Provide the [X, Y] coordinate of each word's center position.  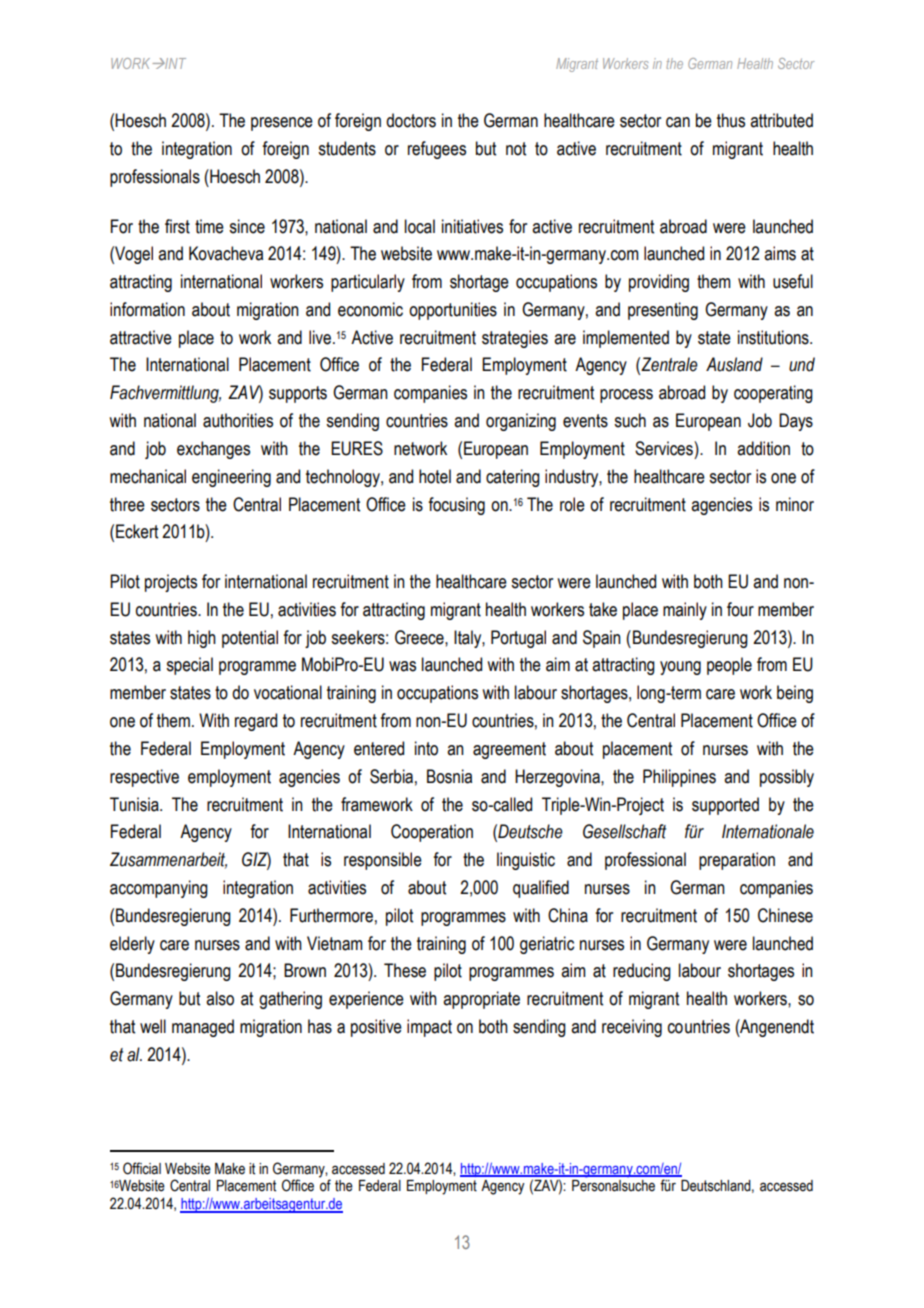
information [147, 309]
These [405, 970]
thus [731, 120]
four [740, 609]
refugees [437, 150]
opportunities [453, 311]
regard [256, 722]
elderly [132, 945]
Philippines [679, 778]
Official [142, 1168]
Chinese [785, 915]
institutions [774, 337]
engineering [231, 478]
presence [282, 124]
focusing [456, 506]
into [426, 748]
